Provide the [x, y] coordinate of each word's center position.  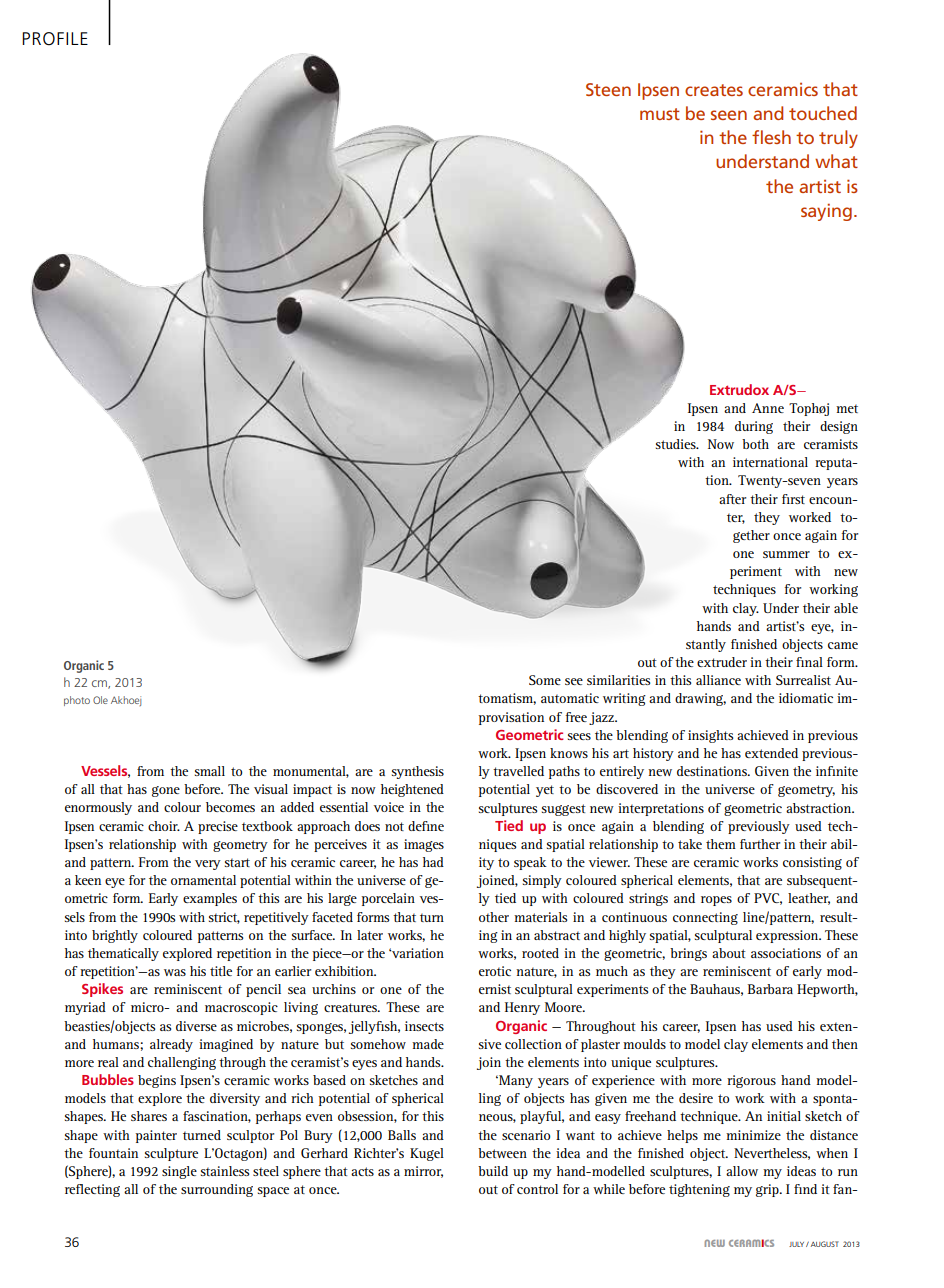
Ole [100, 700]
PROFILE [55, 39]
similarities [618, 680]
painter [156, 1136]
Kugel [427, 1154]
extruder [722, 662]
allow [742, 1171]
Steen [608, 89]
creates [714, 90]
